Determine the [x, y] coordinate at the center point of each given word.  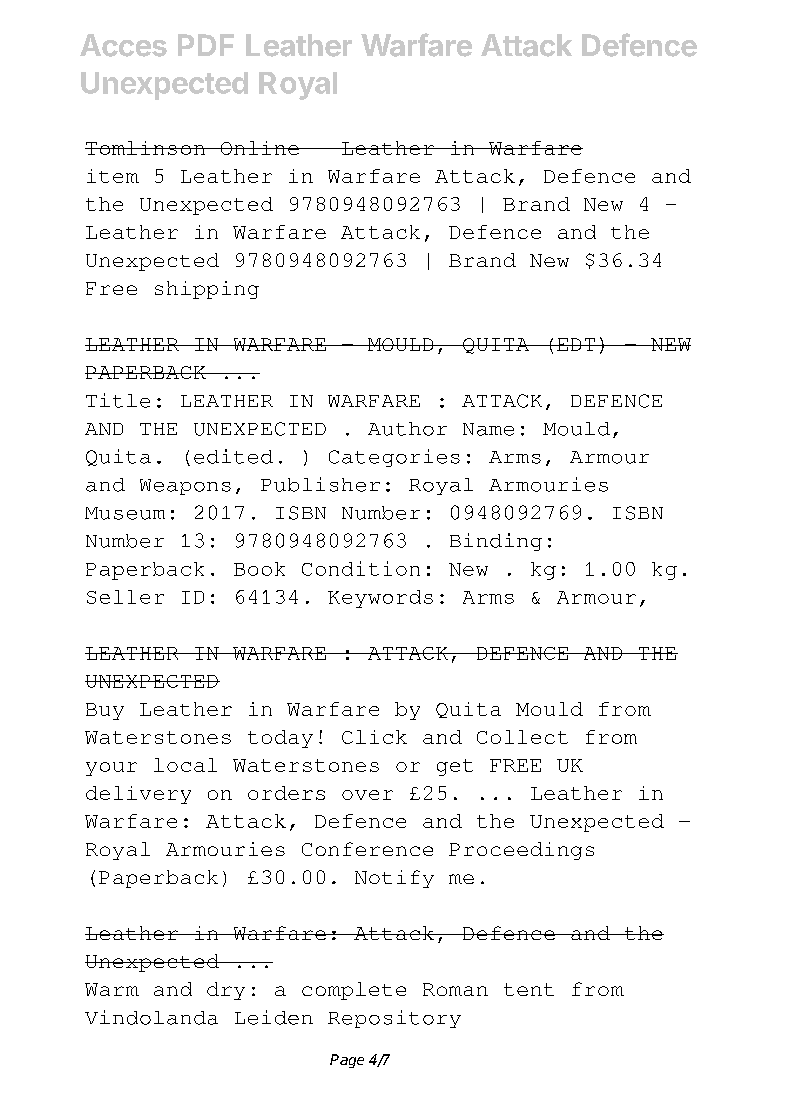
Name [488, 429]
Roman [455, 989]
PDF [206, 45]
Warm [112, 989]
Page [347, 1061]
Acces [123, 45]
